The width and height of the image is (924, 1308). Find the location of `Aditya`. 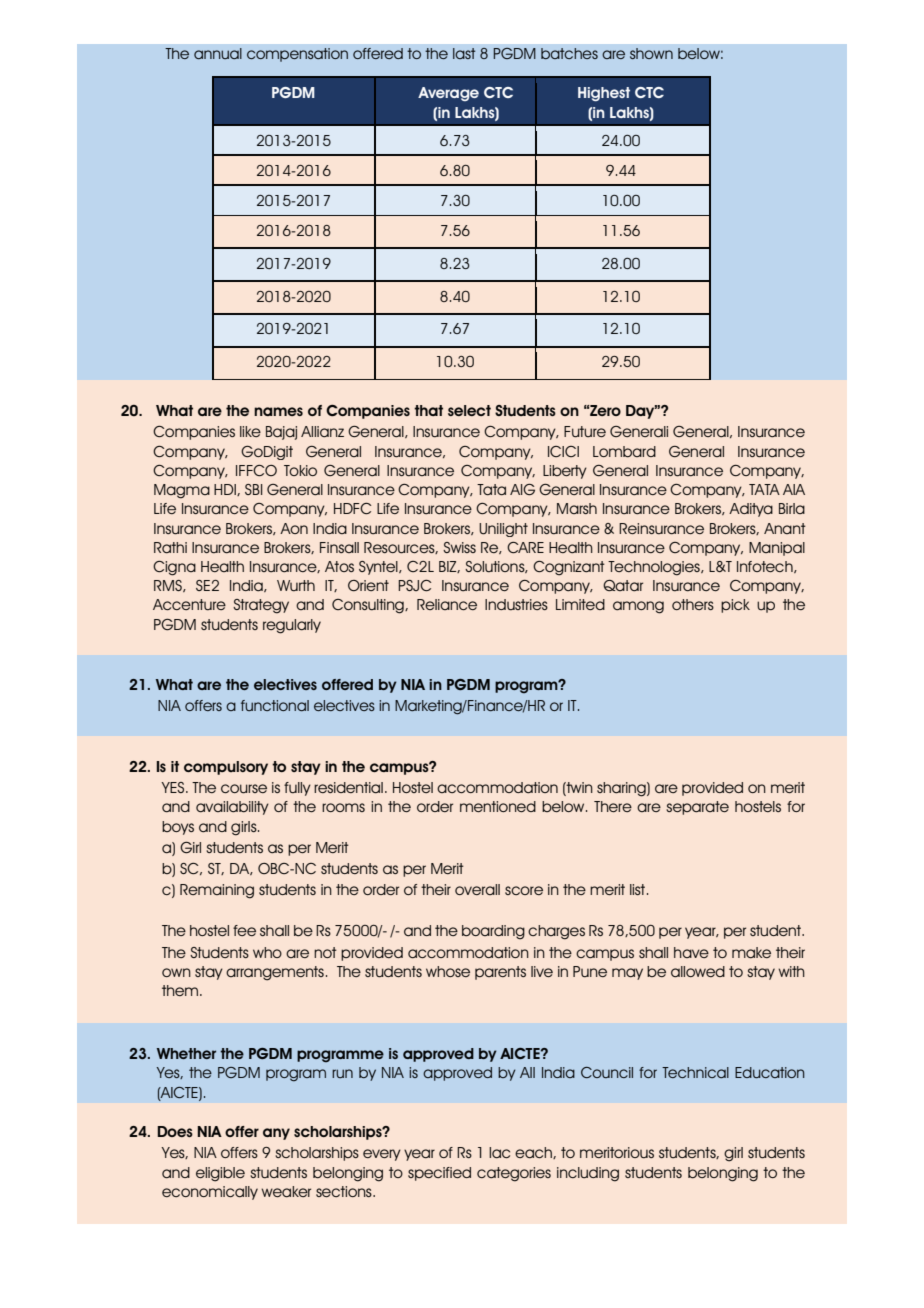

Aditya is located at coordinates (751, 510).
